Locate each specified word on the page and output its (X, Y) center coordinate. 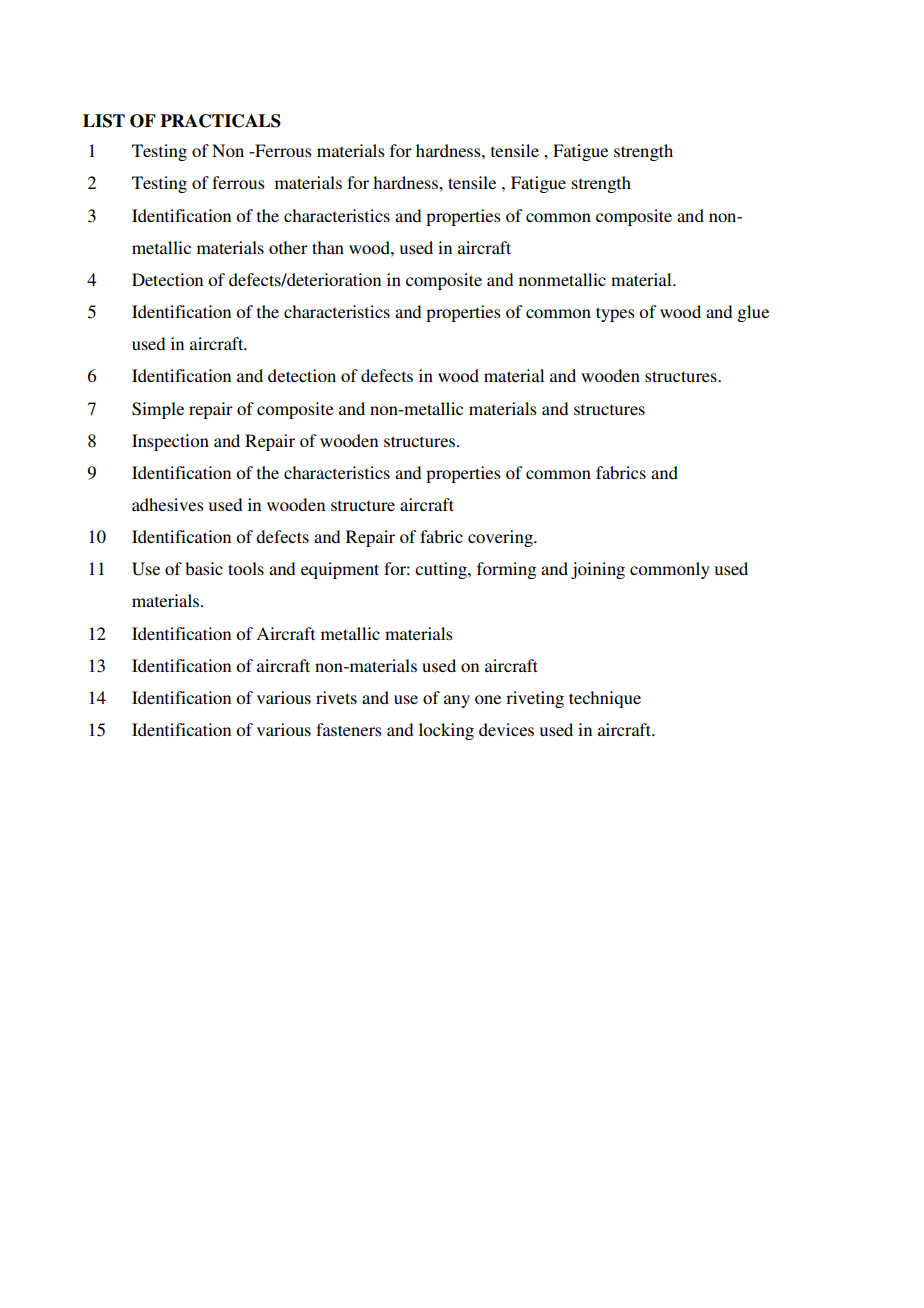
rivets (336, 697)
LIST (104, 121)
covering (501, 538)
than (328, 247)
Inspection (170, 442)
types (615, 314)
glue (753, 313)
